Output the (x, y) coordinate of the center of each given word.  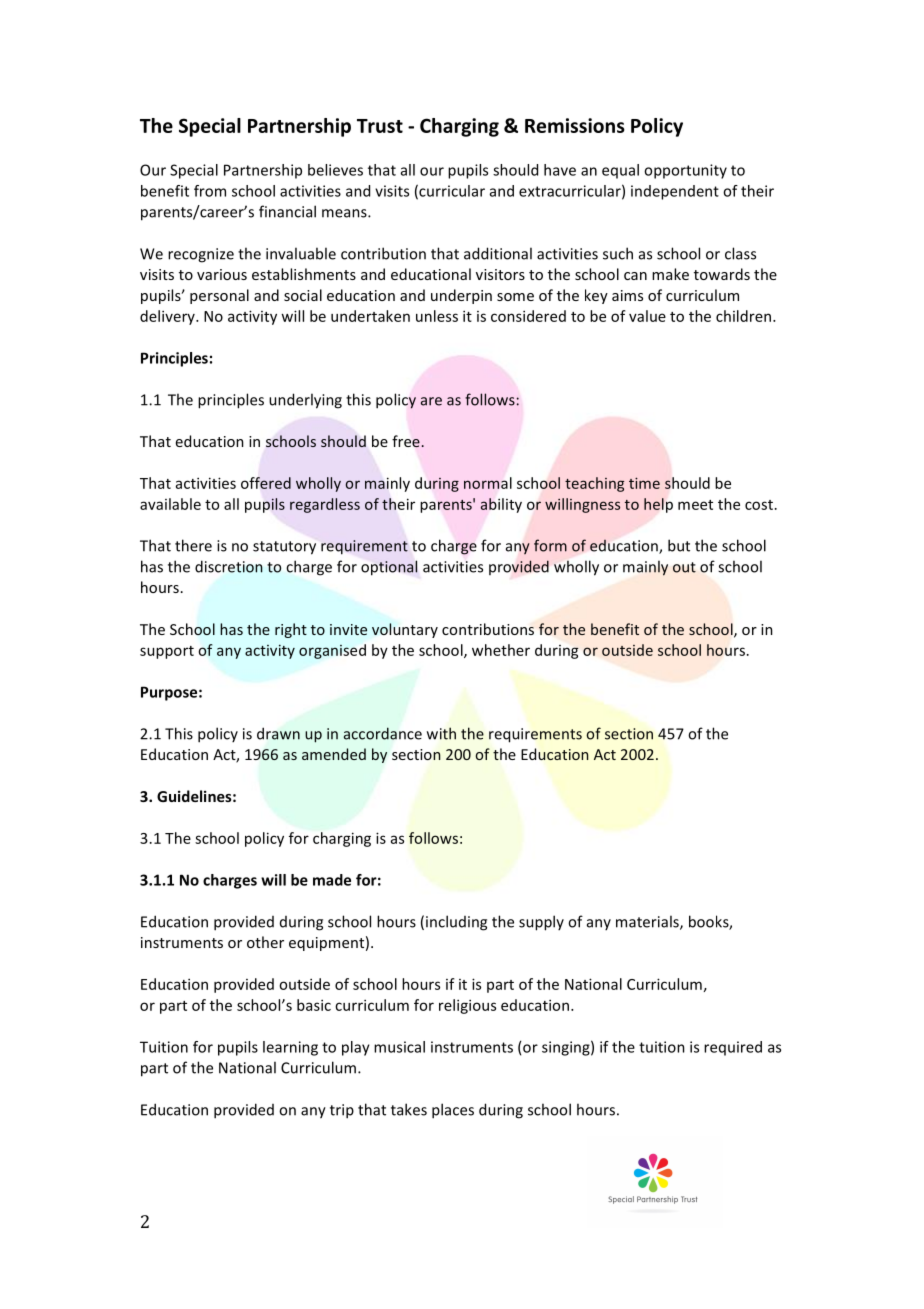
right (291, 630)
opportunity (685, 171)
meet (695, 505)
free (407, 441)
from (210, 191)
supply (541, 923)
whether (501, 650)
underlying (305, 401)
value (647, 316)
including (456, 923)
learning (290, 1048)
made (332, 880)
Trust (380, 126)
